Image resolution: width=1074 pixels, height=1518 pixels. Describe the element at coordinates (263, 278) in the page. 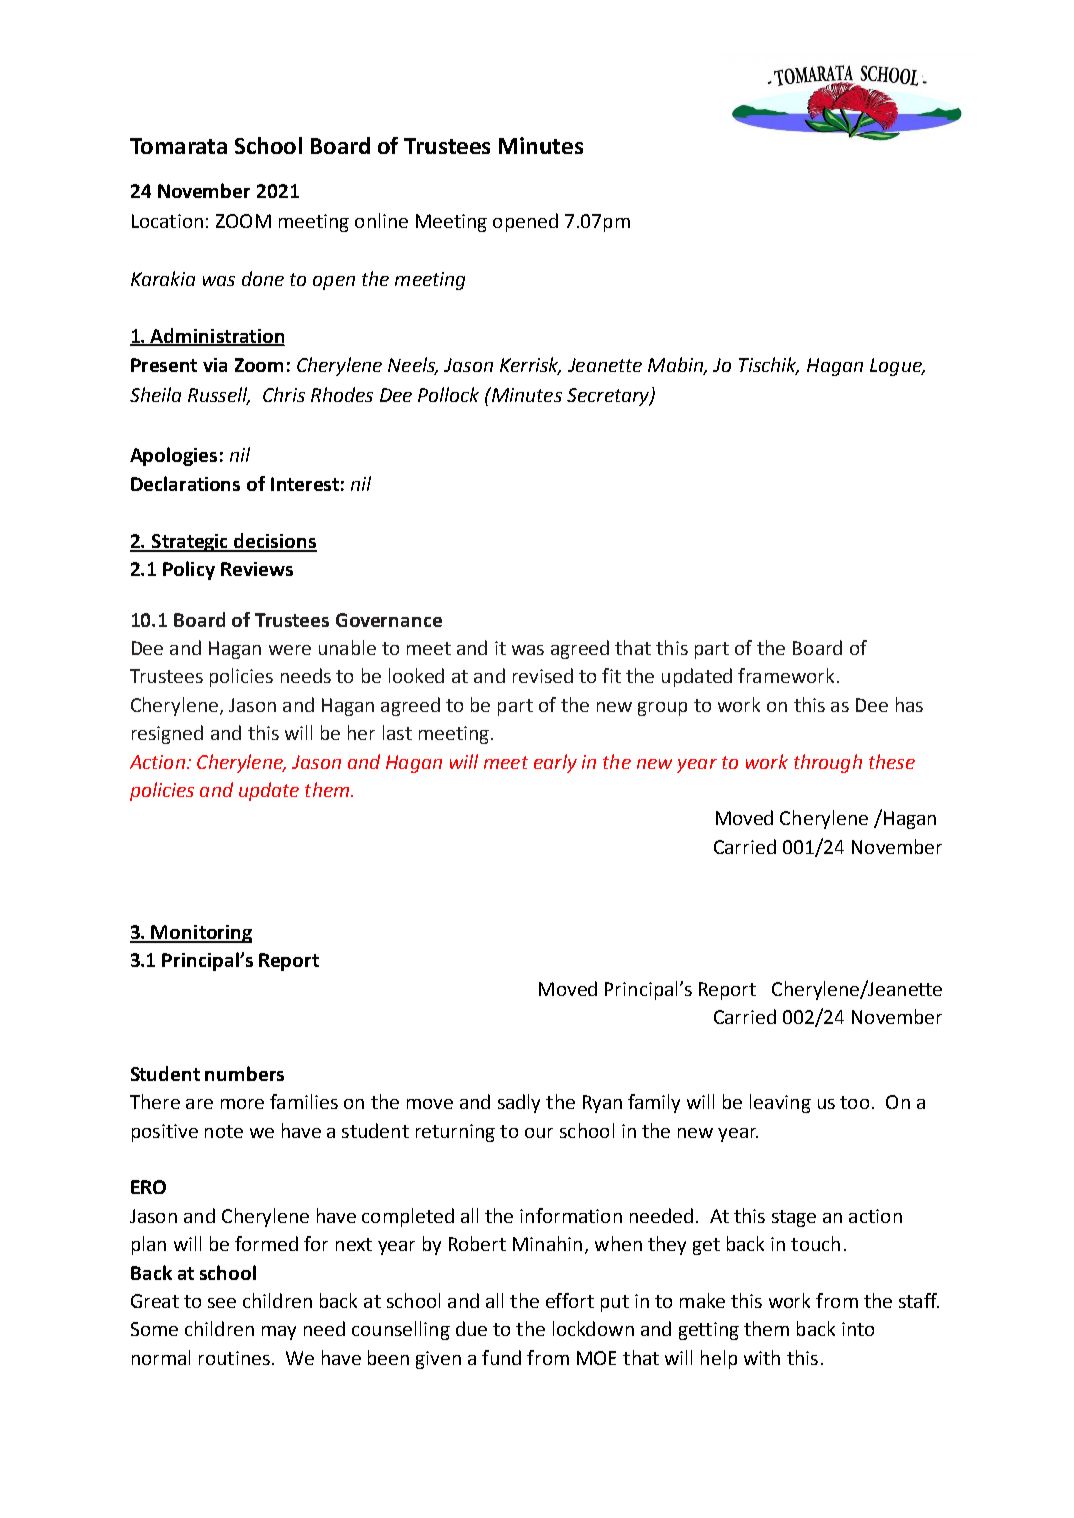

I see `done` at that location.
